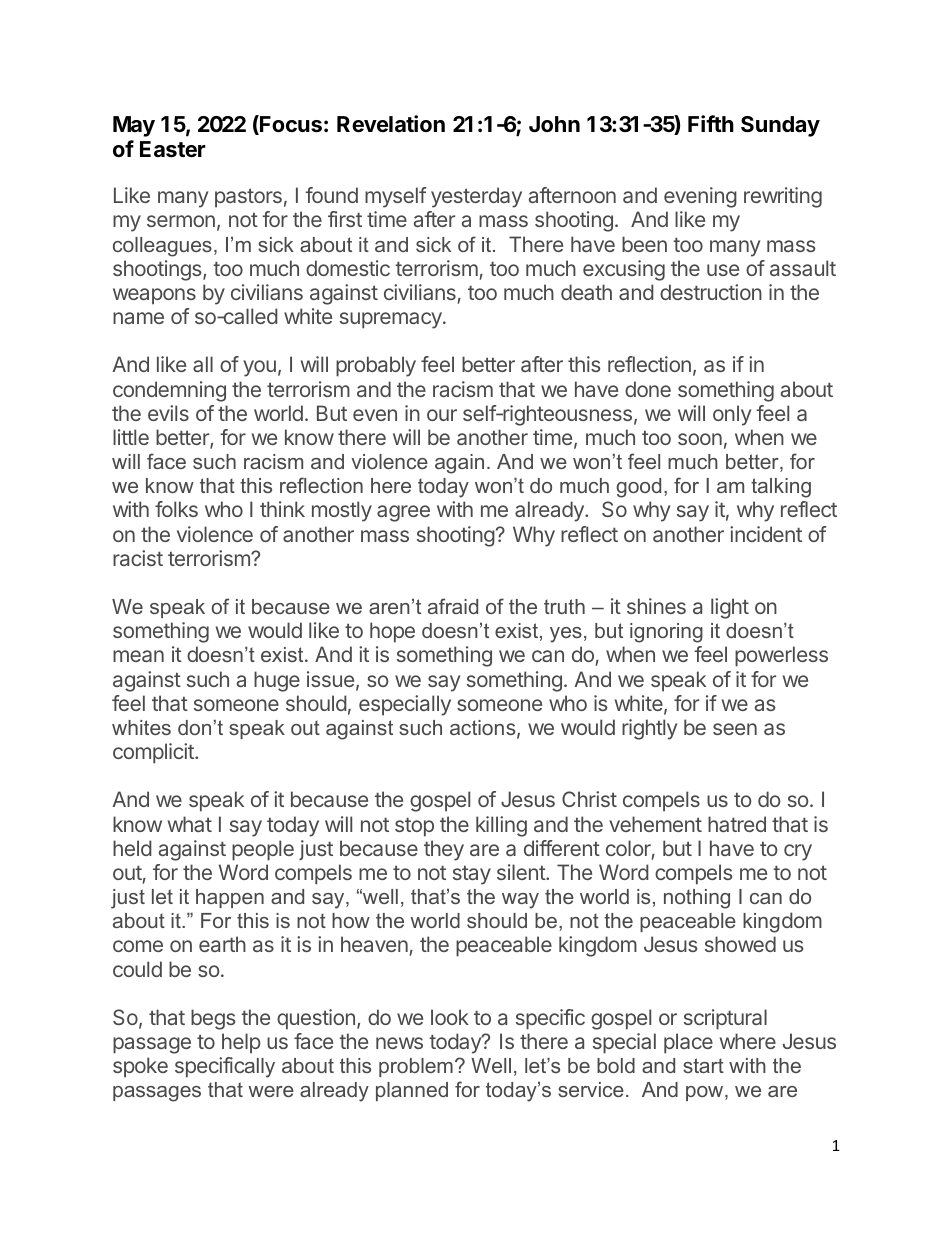 The width and height of the image is (952, 1233). Describe the element at coordinates (173, 149) in the image. I see `Easter` at that location.
